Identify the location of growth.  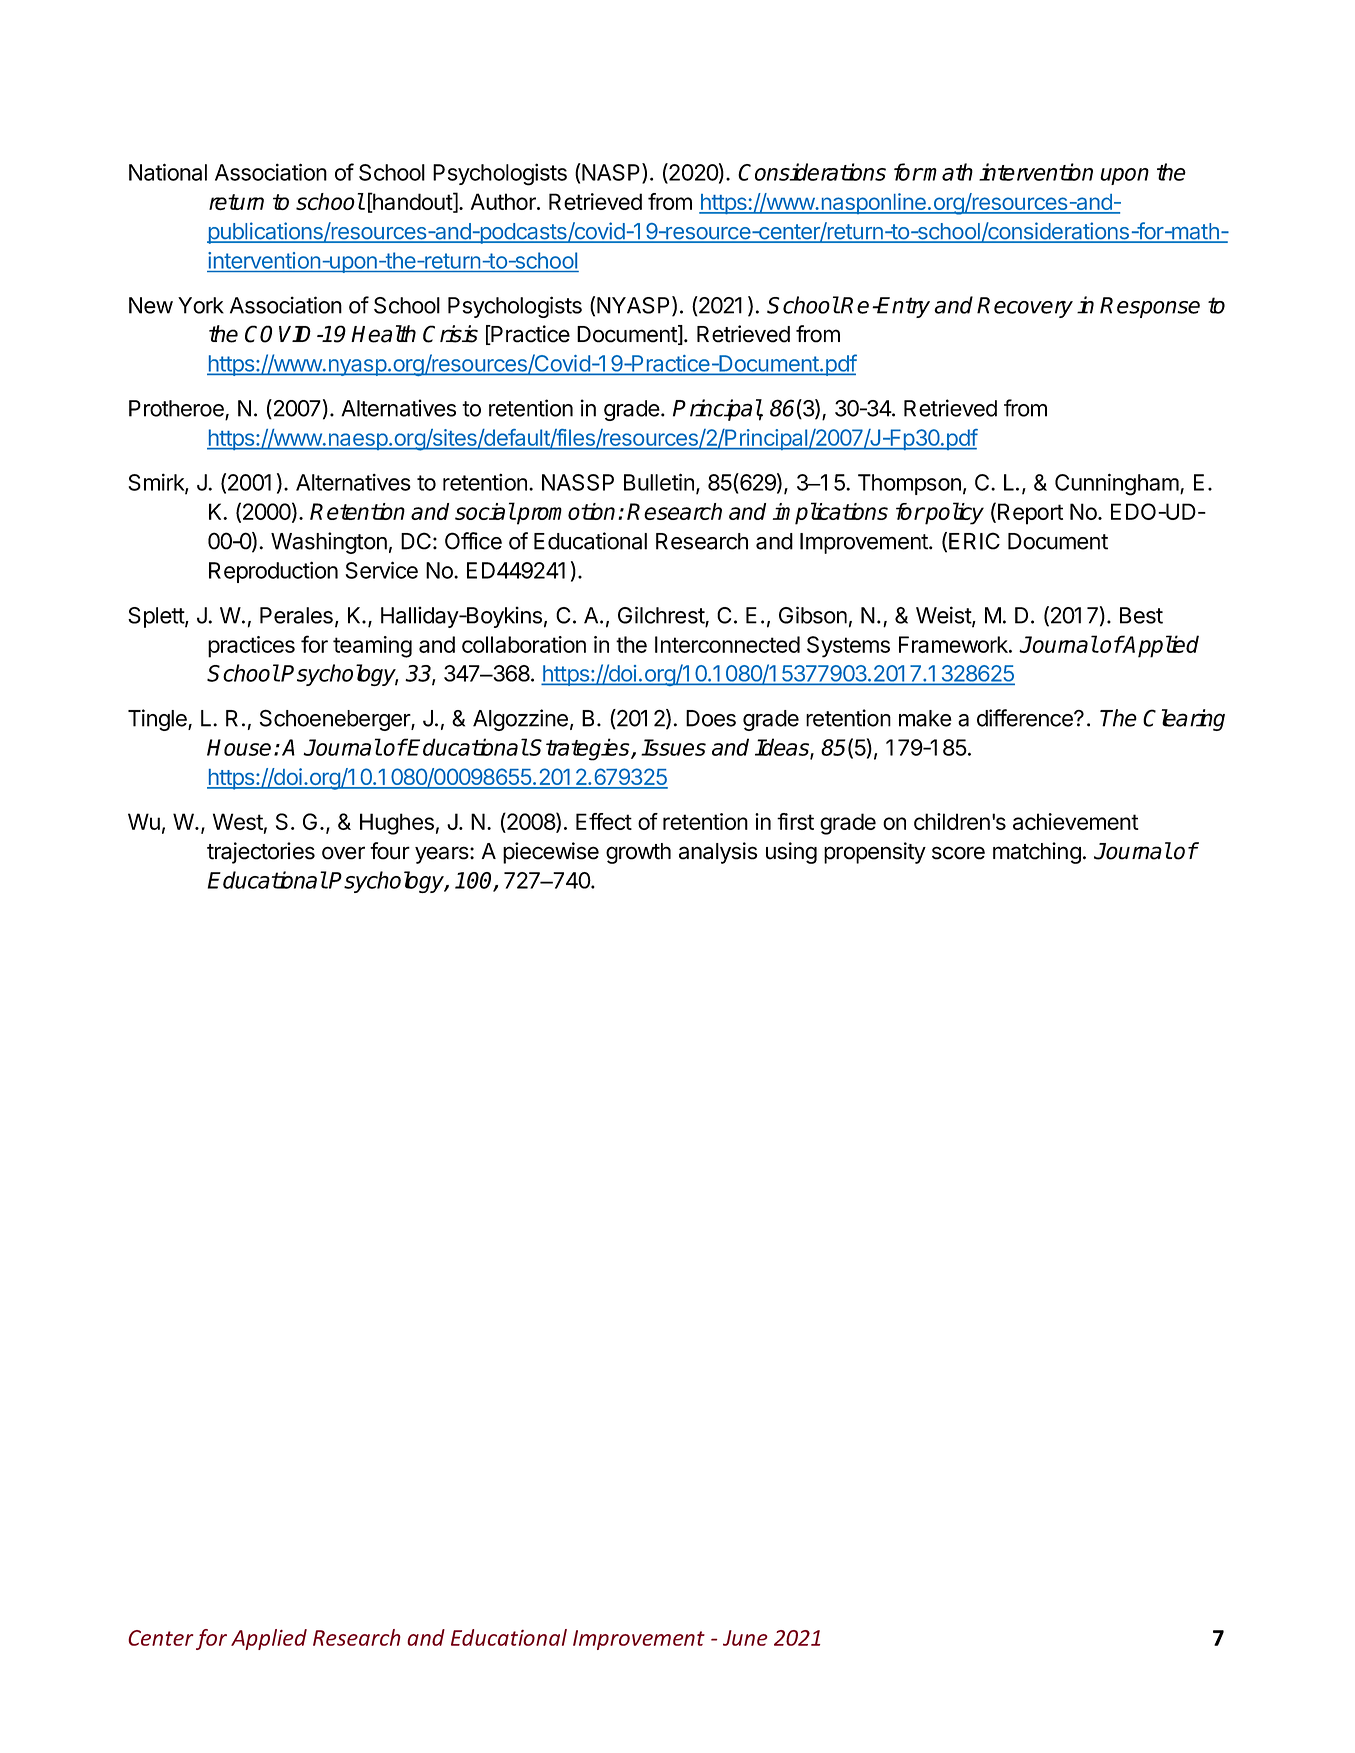
(638, 853).
